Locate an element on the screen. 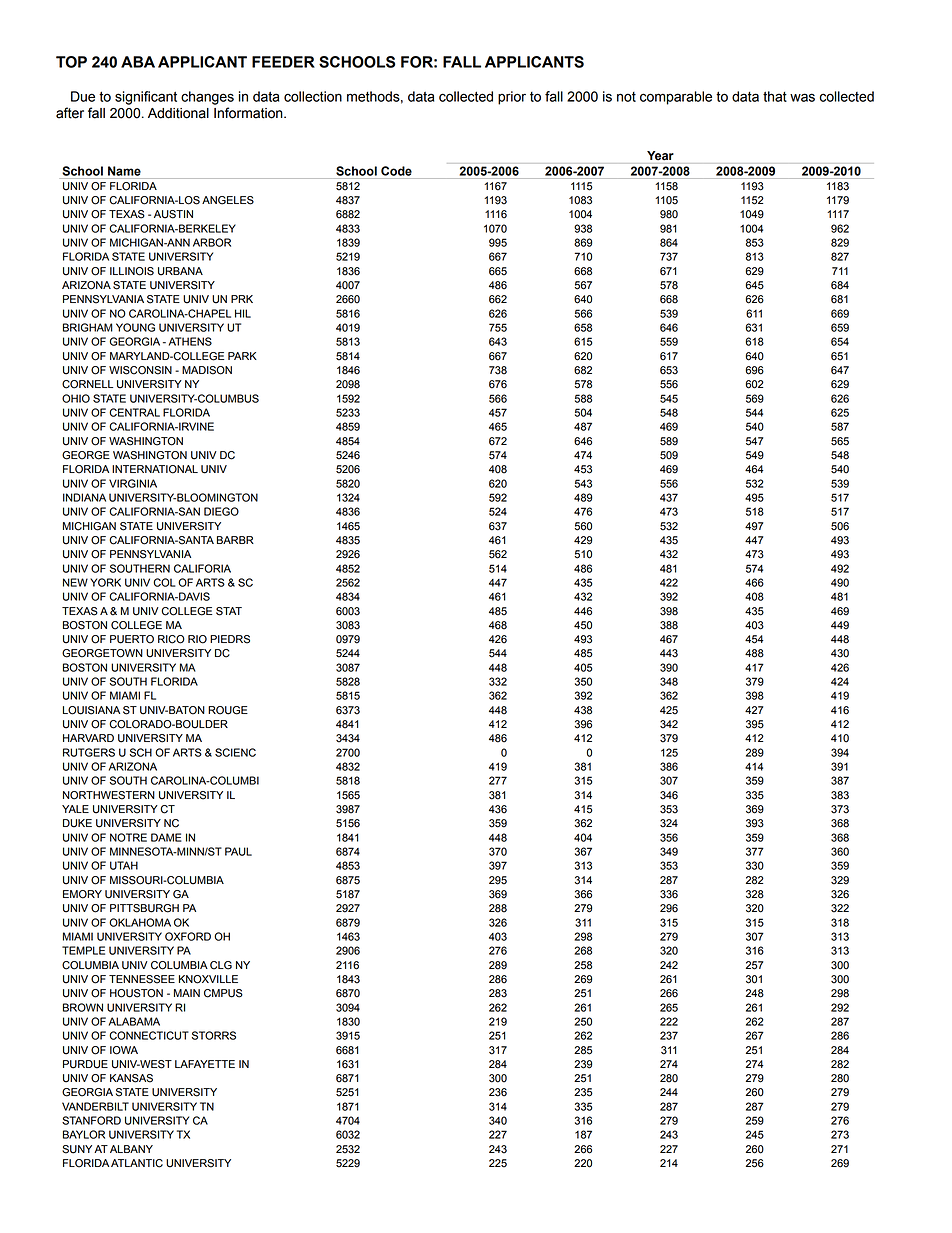  Year is located at coordinates (660, 156).
